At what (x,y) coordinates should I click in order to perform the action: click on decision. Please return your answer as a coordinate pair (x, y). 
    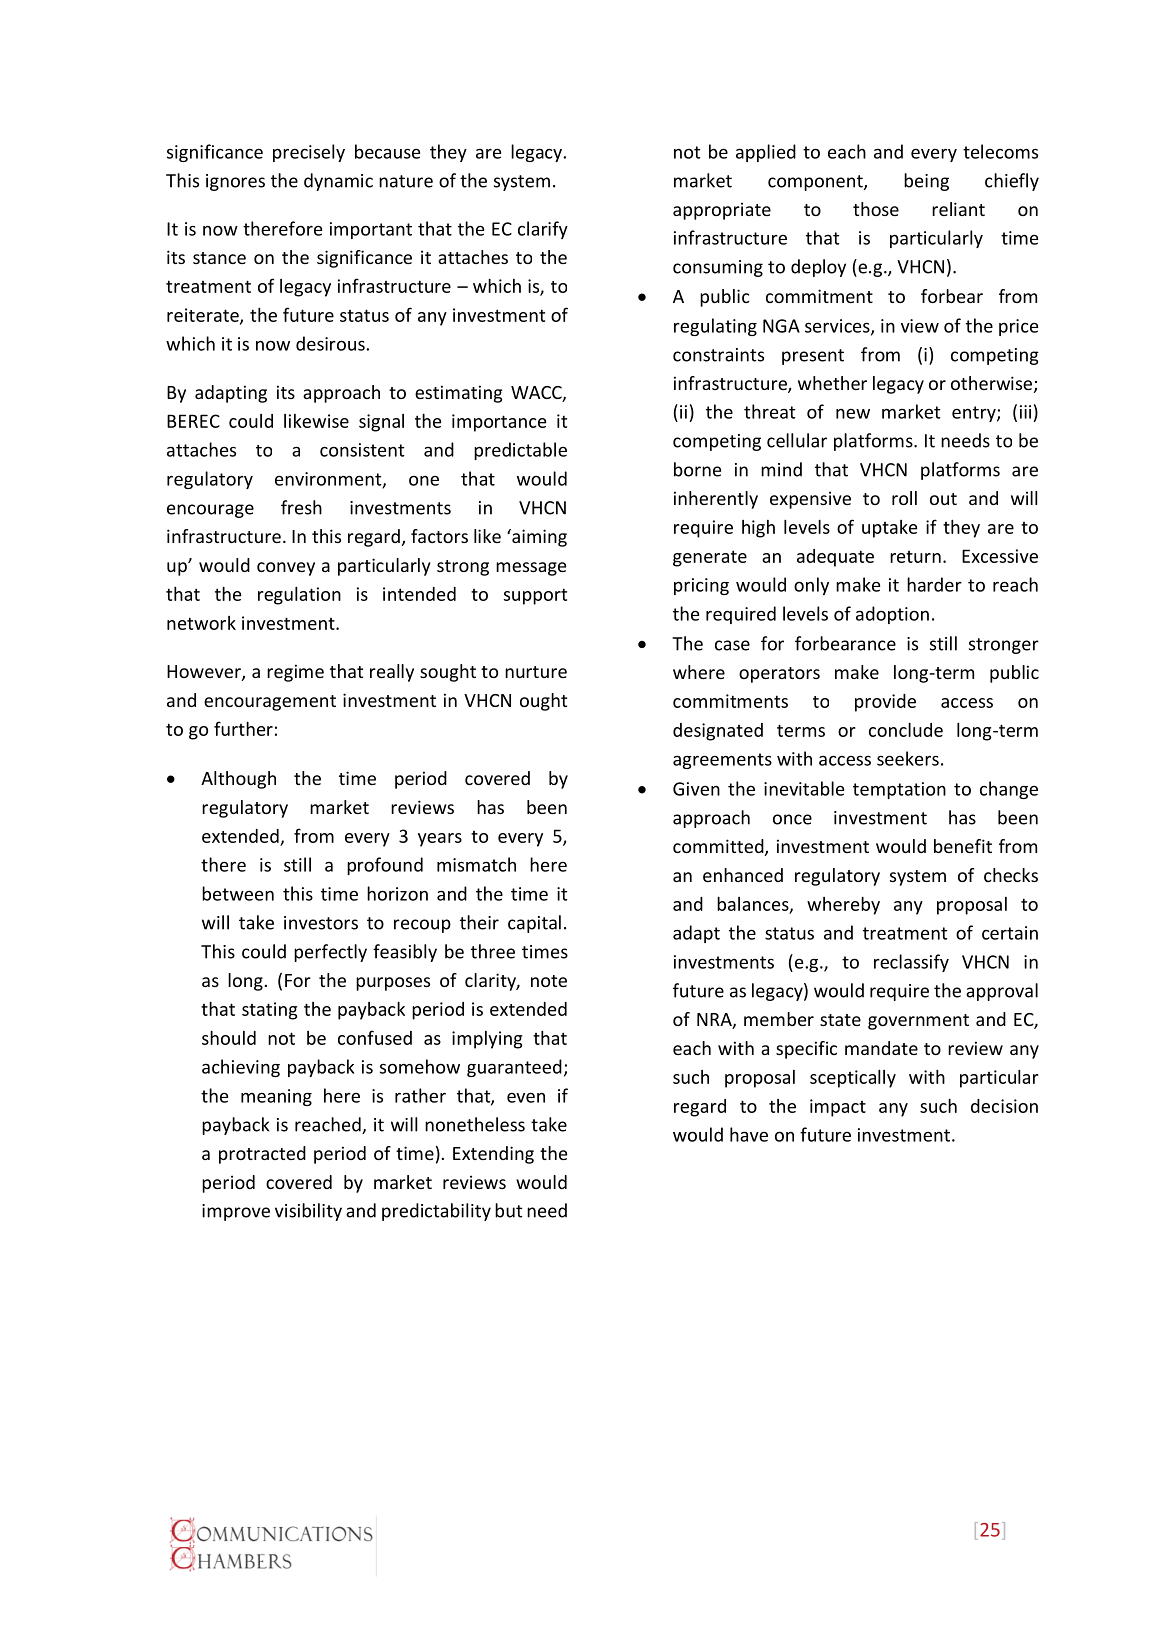
    Looking at the image, I should click on (1004, 1106).
